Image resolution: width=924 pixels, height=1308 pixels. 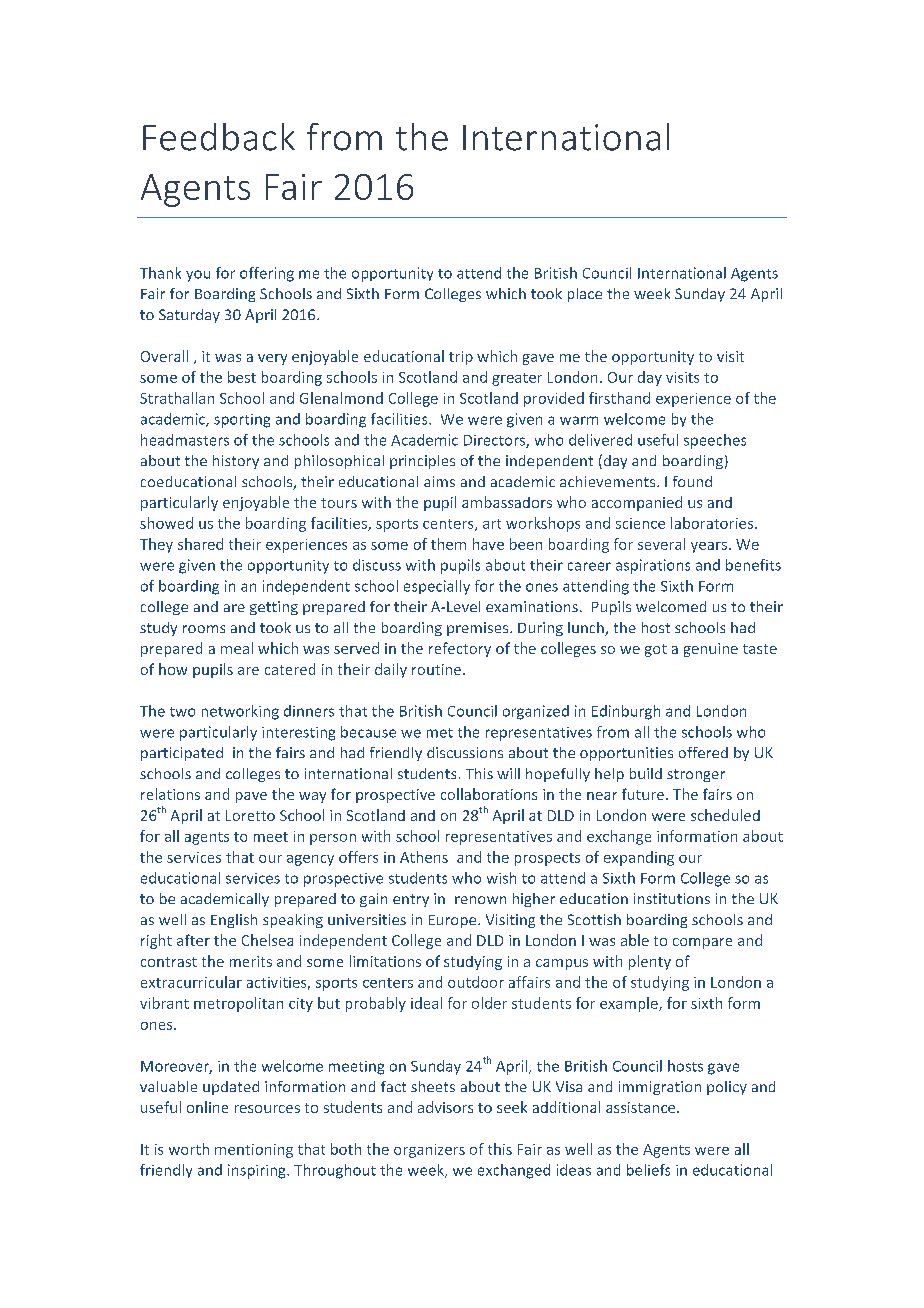 I want to click on Feedback, so click(x=219, y=137).
